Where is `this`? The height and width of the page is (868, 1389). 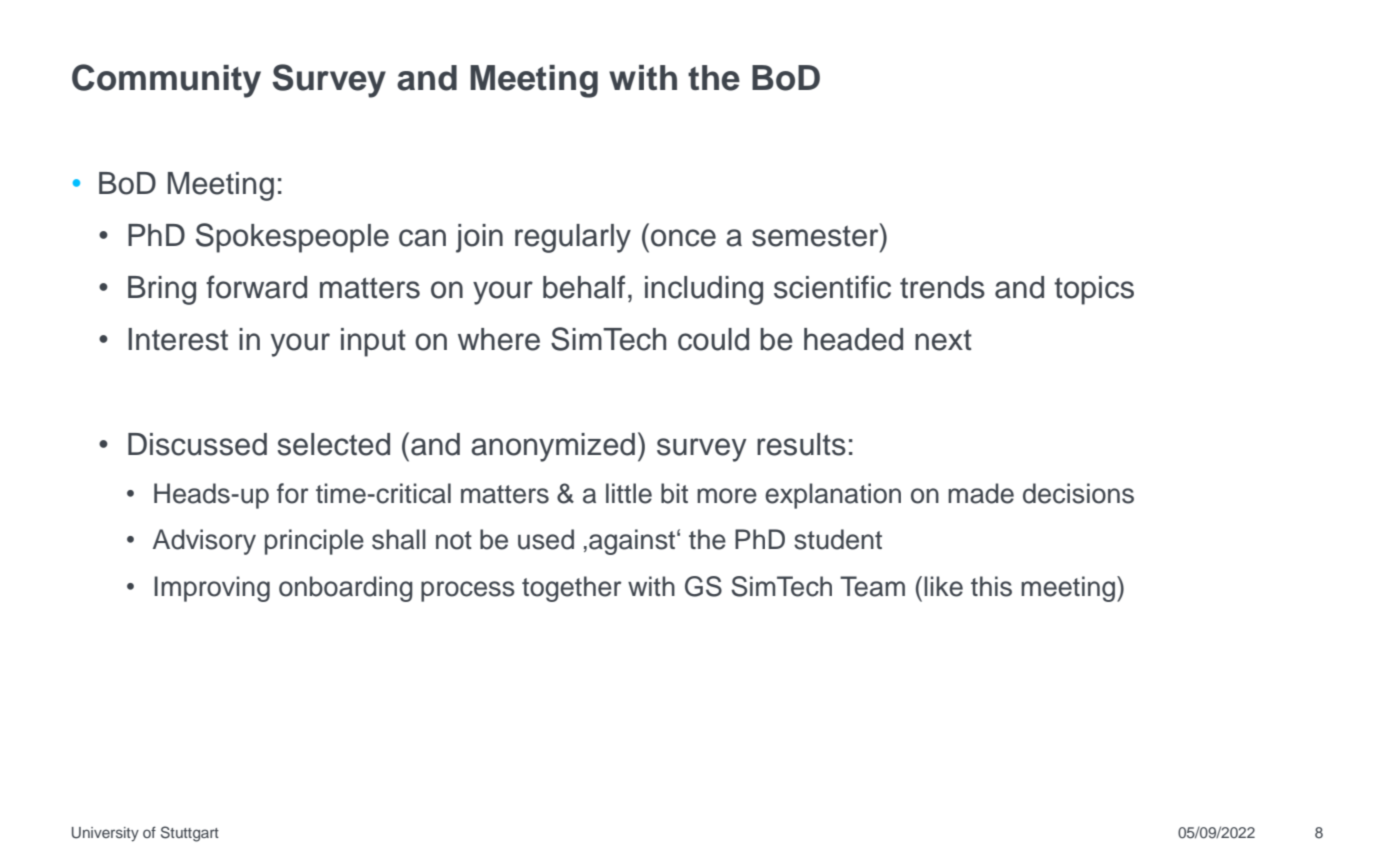
this is located at coordinates (991, 586).
